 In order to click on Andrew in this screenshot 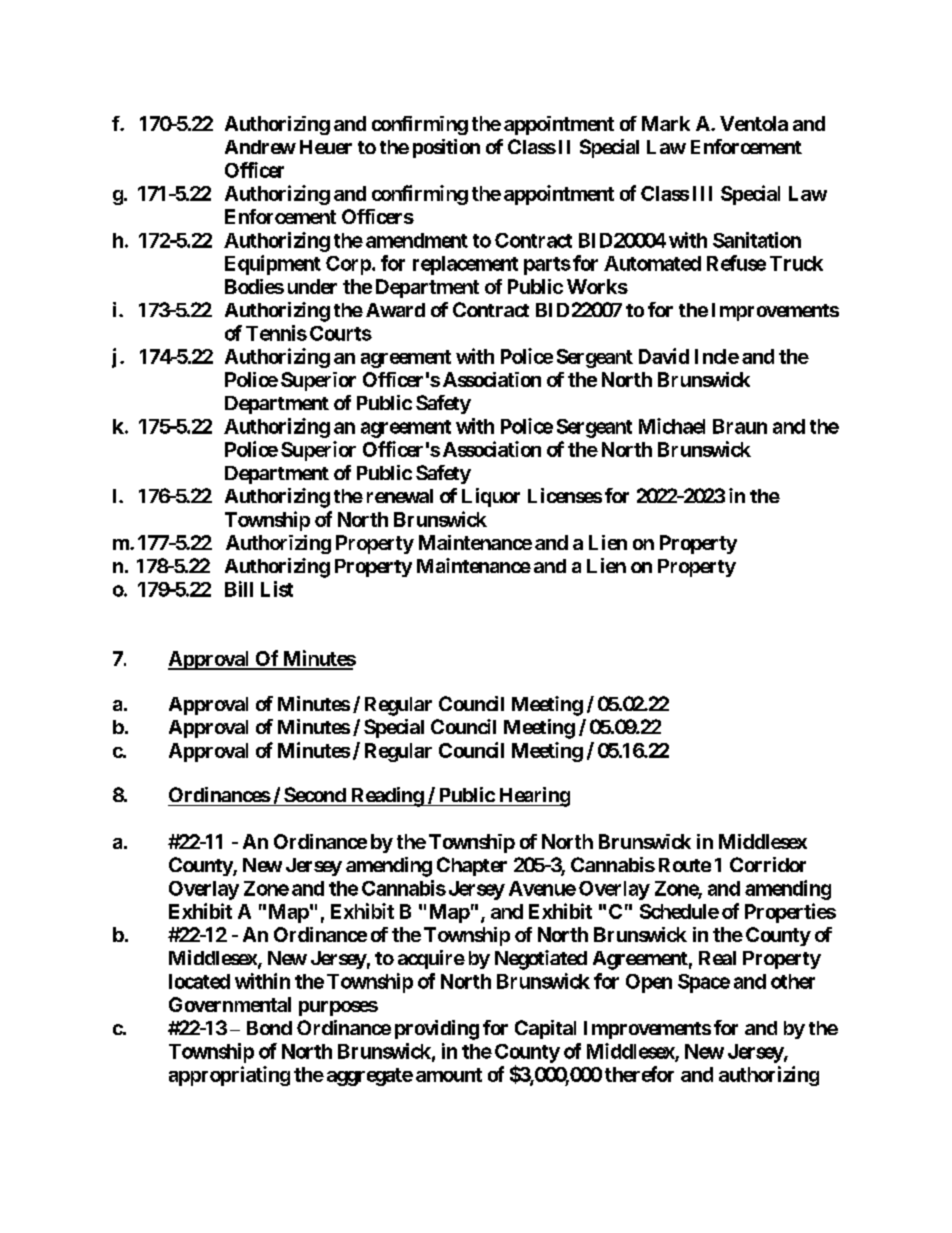, I will do `click(260, 147)`.
